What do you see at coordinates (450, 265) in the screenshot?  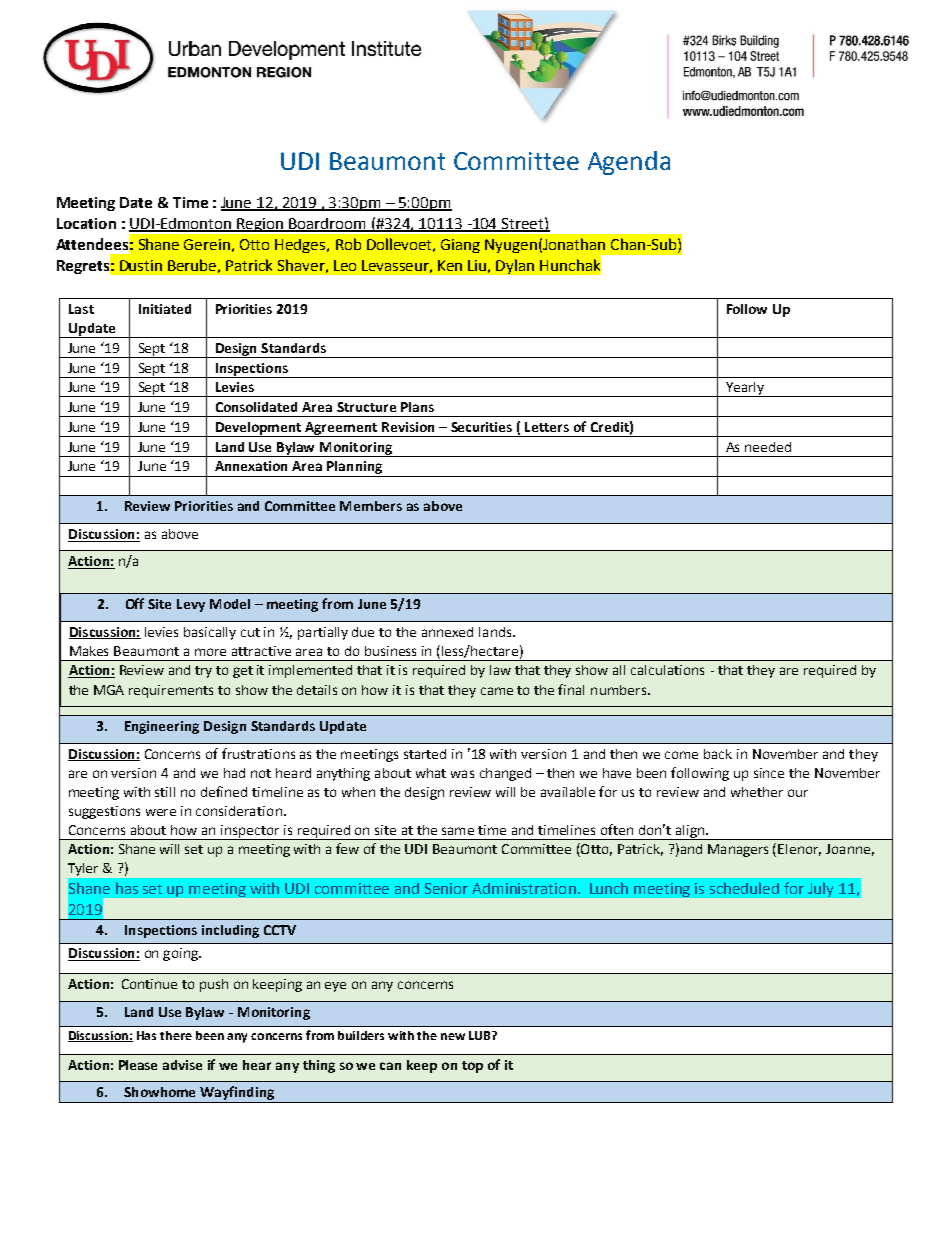 I see `Ken` at bounding box center [450, 265].
